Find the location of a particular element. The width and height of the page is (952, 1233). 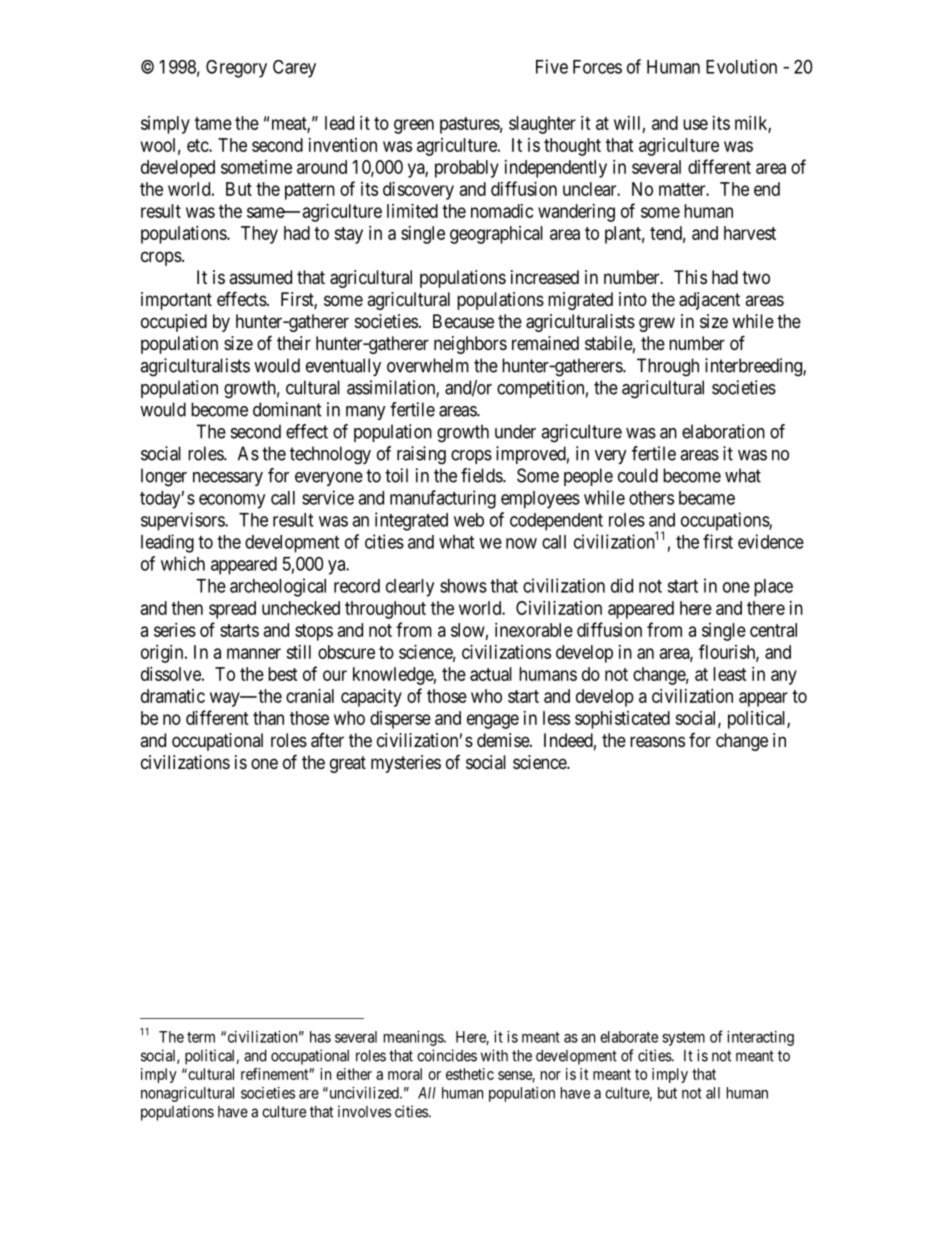

Gregory is located at coordinates (236, 69).
